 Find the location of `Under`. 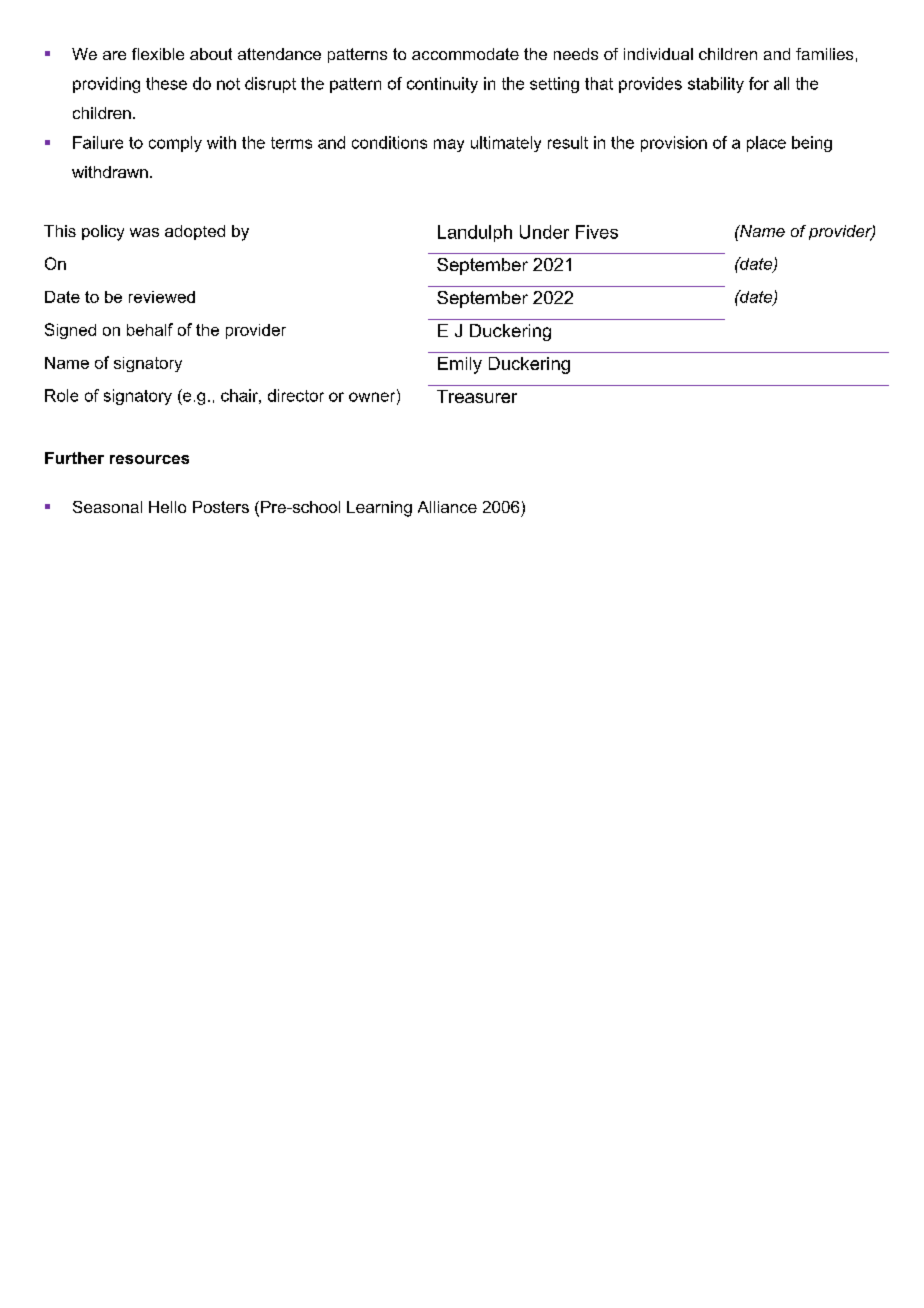

Under is located at coordinates (544, 232).
